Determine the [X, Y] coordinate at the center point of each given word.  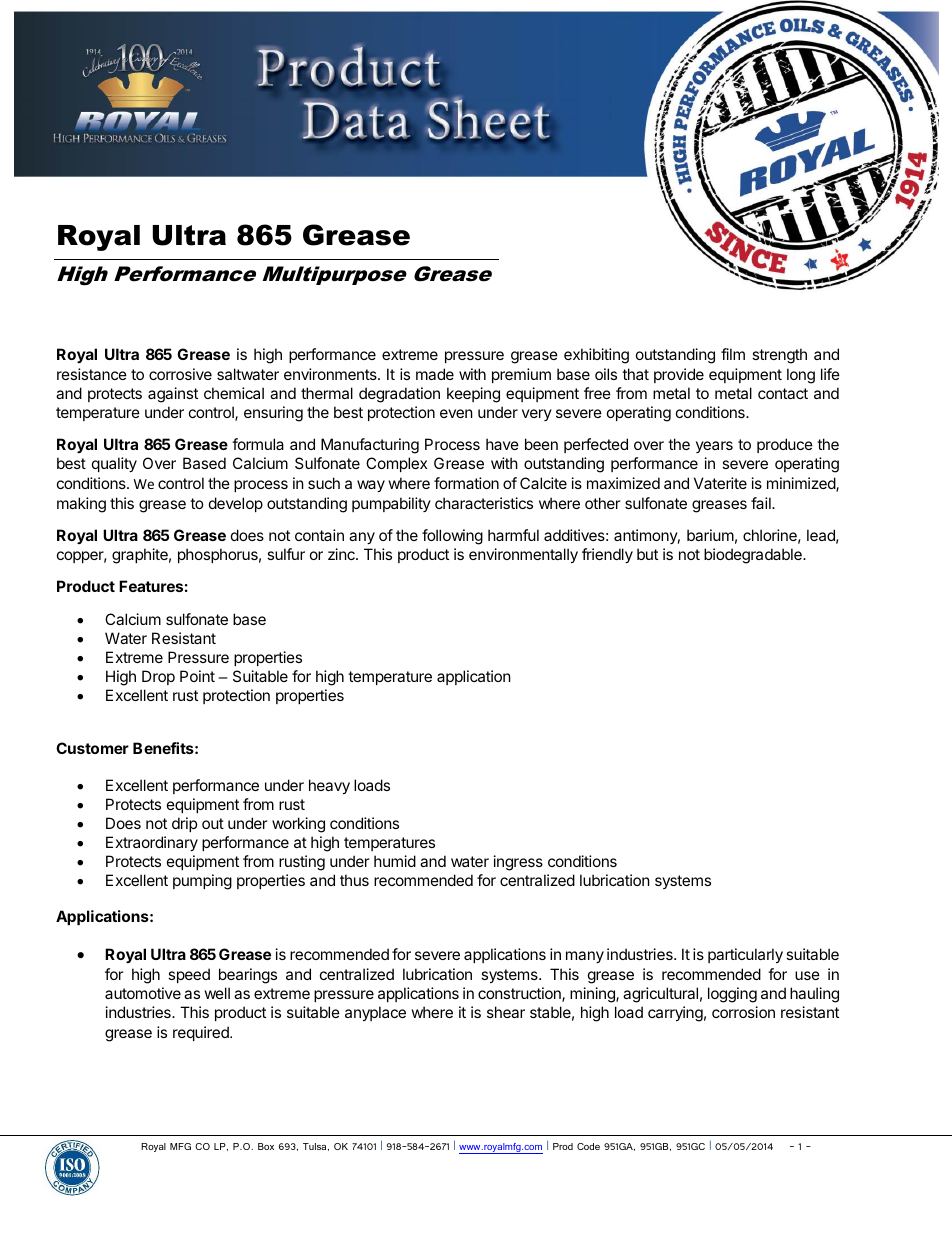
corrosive [180, 374]
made [435, 374]
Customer [92, 748]
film [733, 354]
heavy [329, 786]
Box [266, 1146]
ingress [518, 863]
